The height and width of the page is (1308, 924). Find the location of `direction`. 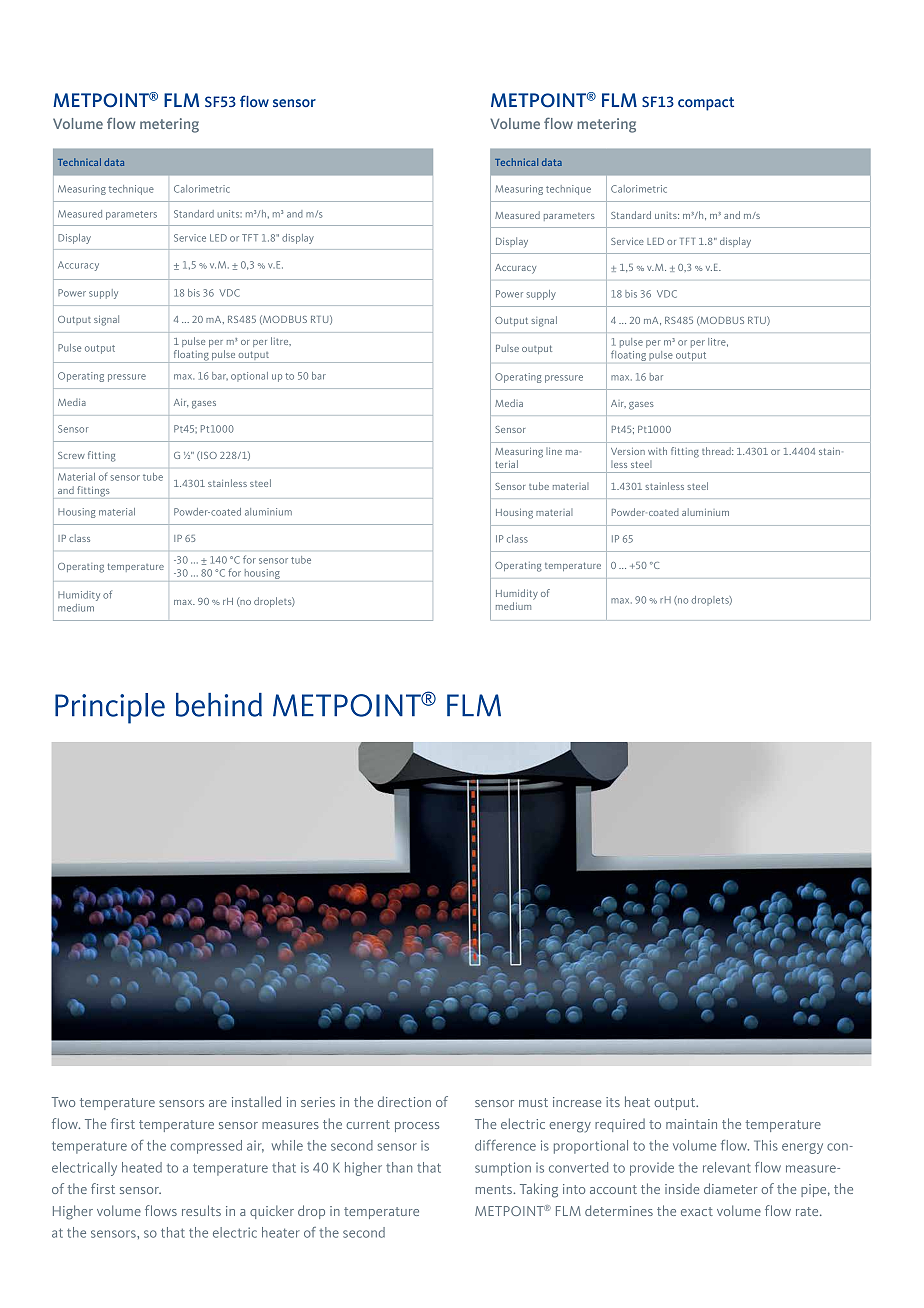

direction is located at coordinates (404, 1101).
